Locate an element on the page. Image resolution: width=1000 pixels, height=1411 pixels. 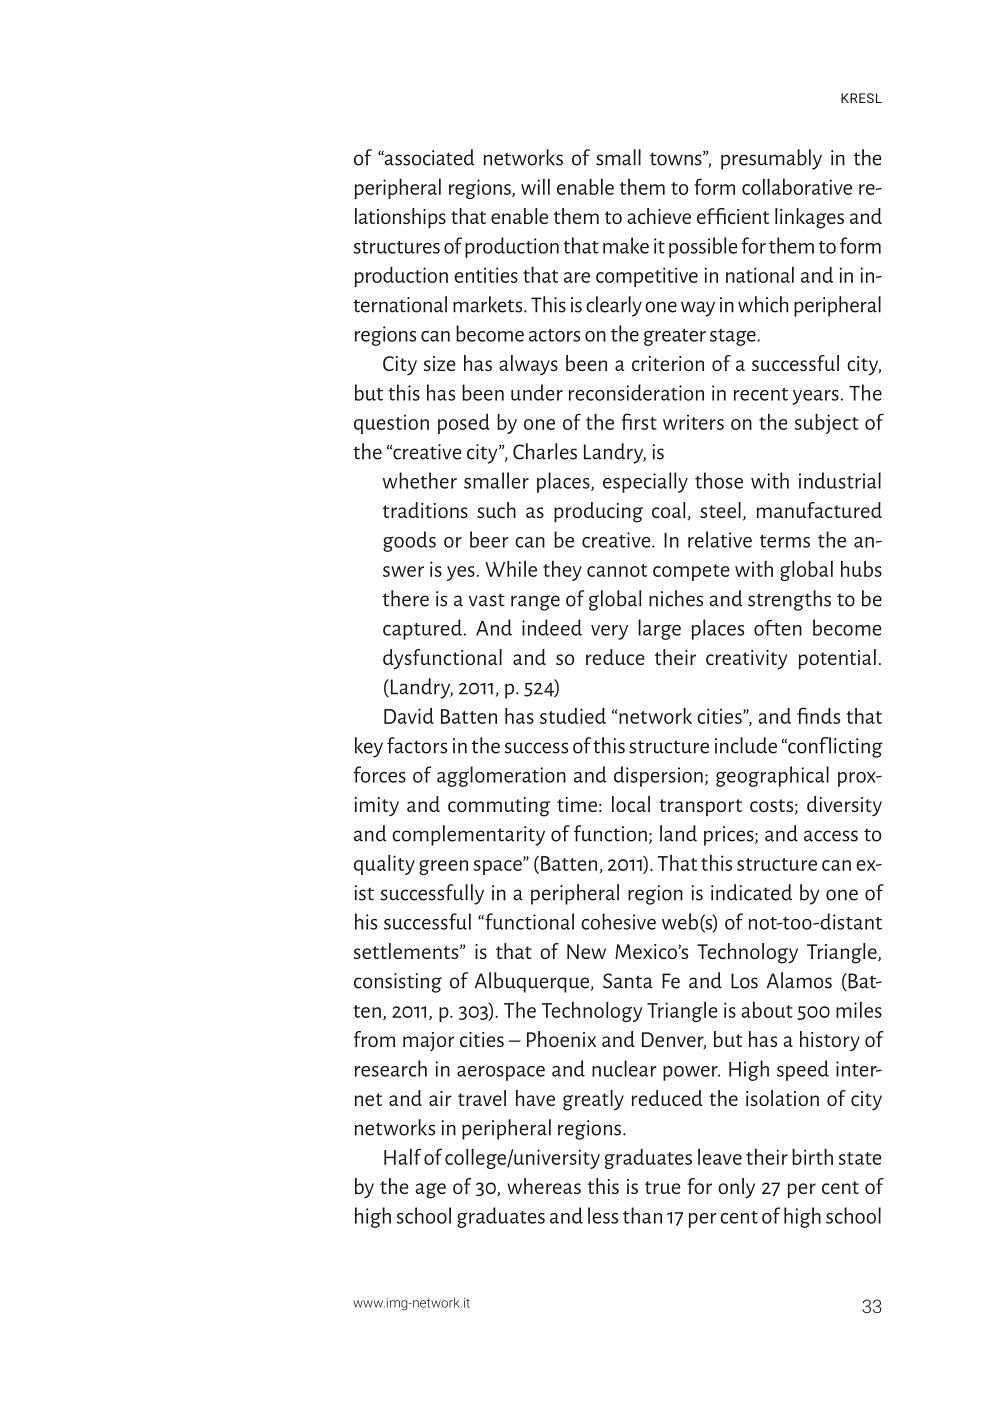
David is located at coordinates (409, 716).
